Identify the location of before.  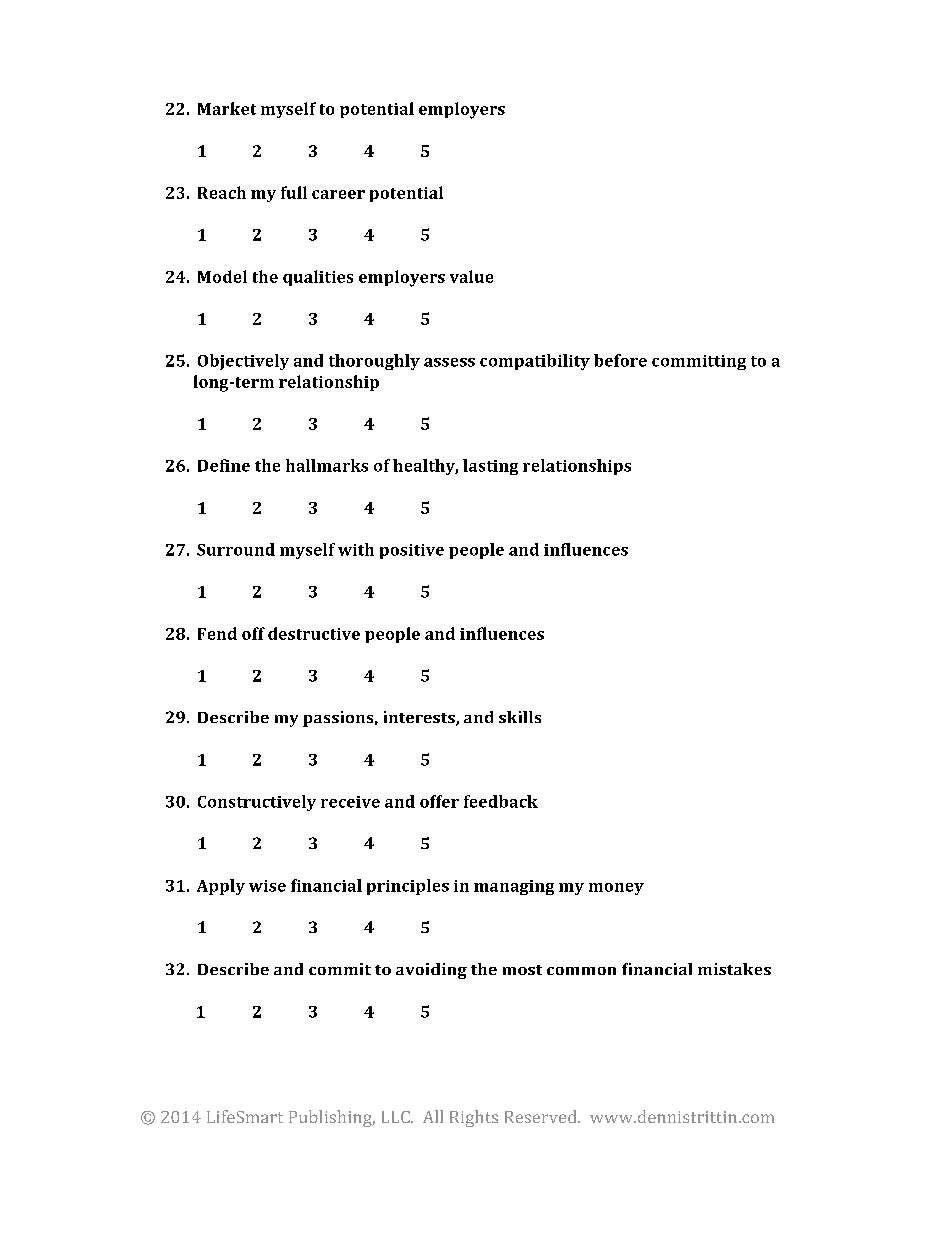
(620, 360).
